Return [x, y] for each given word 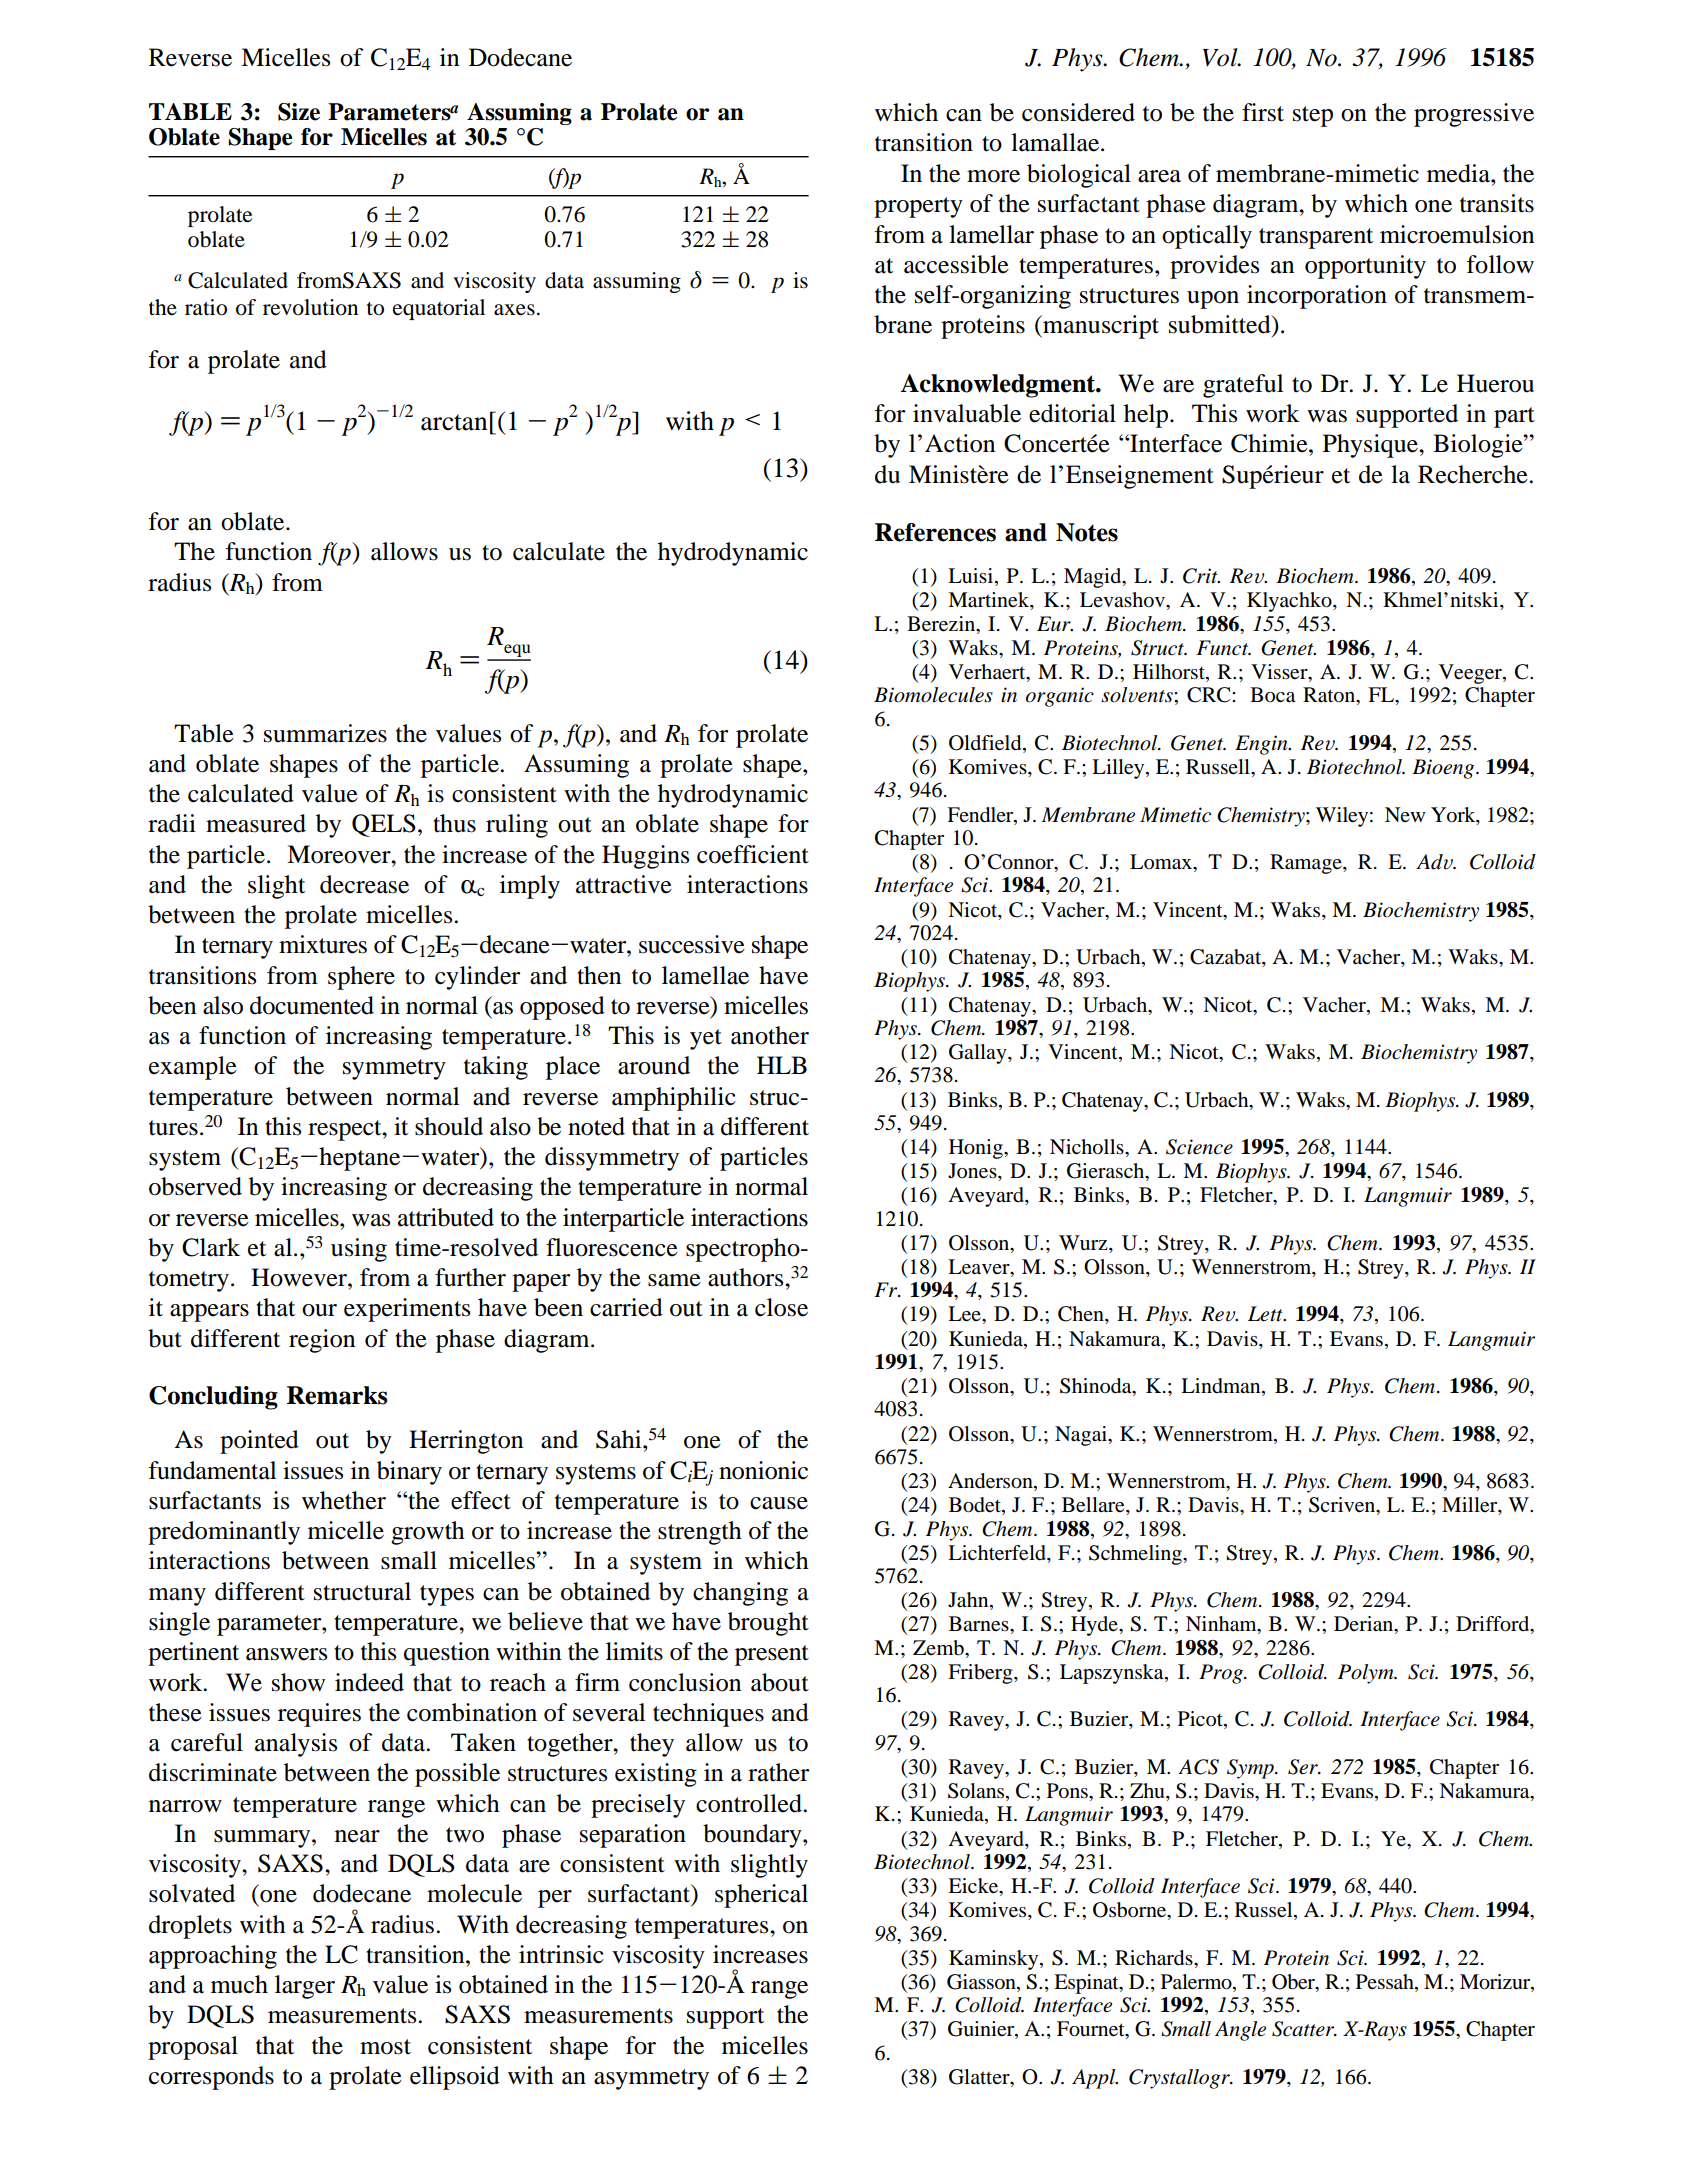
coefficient [753, 854]
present [772, 1655]
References [935, 532]
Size [299, 112]
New [1405, 814]
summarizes [325, 733]
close [781, 1307]
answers [286, 1654]
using [359, 1250]
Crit [1201, 576]
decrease [364, 884]
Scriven [1343, 1506]
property [918, 207]
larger [305, 1987]
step [1313, 116]
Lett [1266, 1314]
